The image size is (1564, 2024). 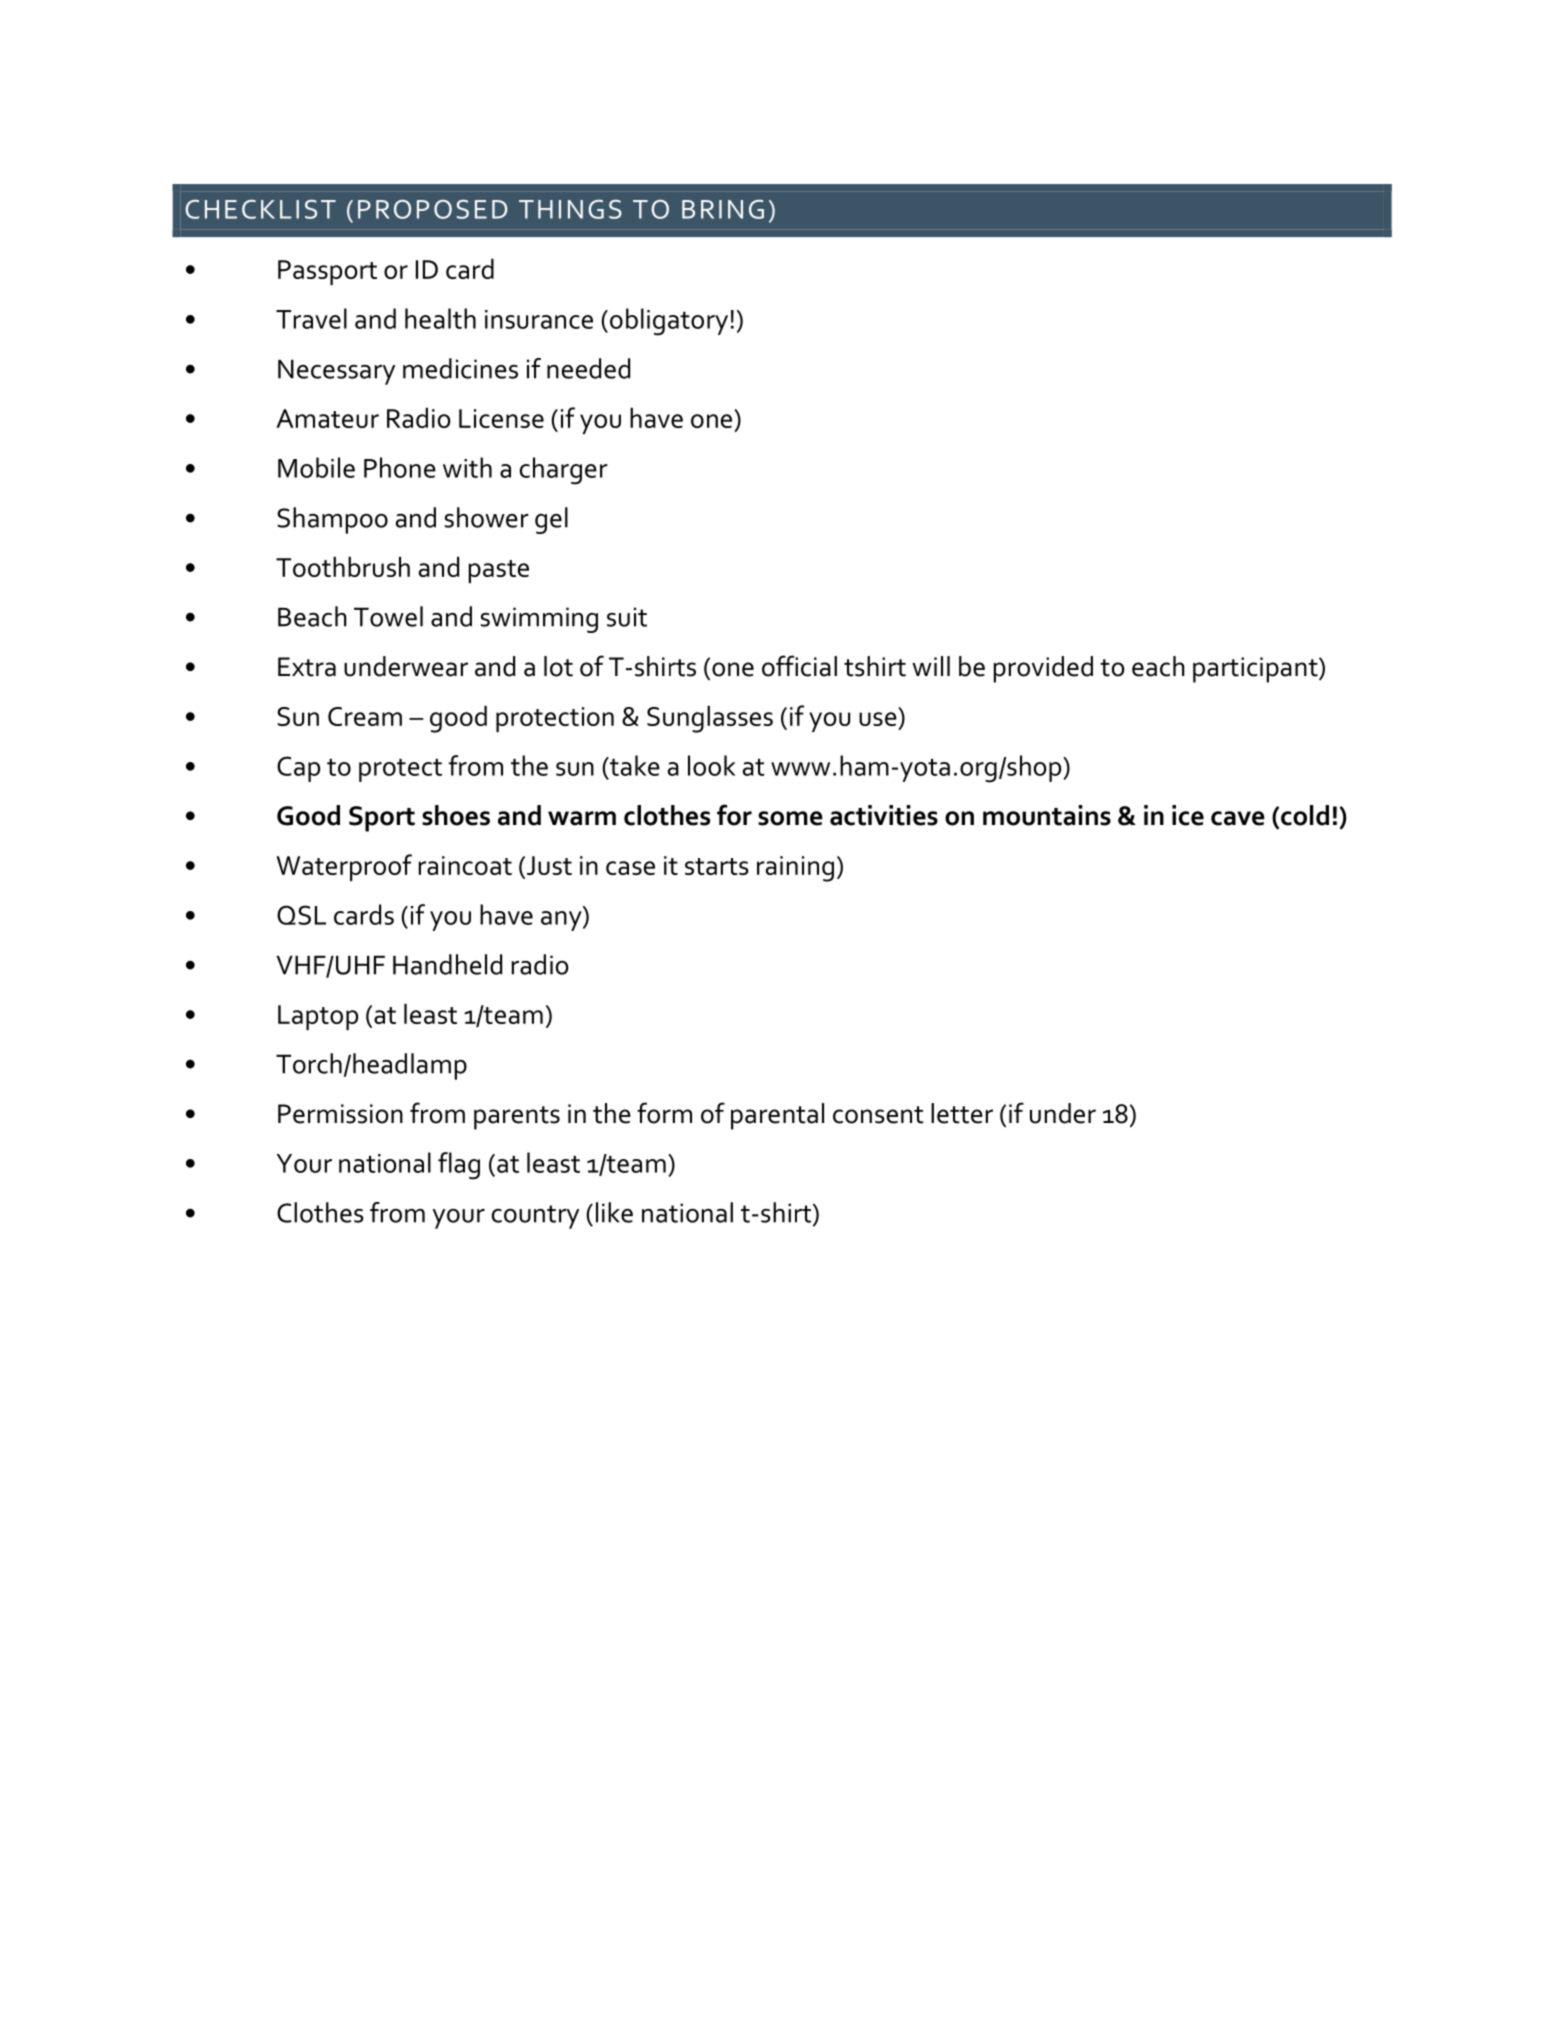 I want to click on suit, so click(x=627, y=617).
